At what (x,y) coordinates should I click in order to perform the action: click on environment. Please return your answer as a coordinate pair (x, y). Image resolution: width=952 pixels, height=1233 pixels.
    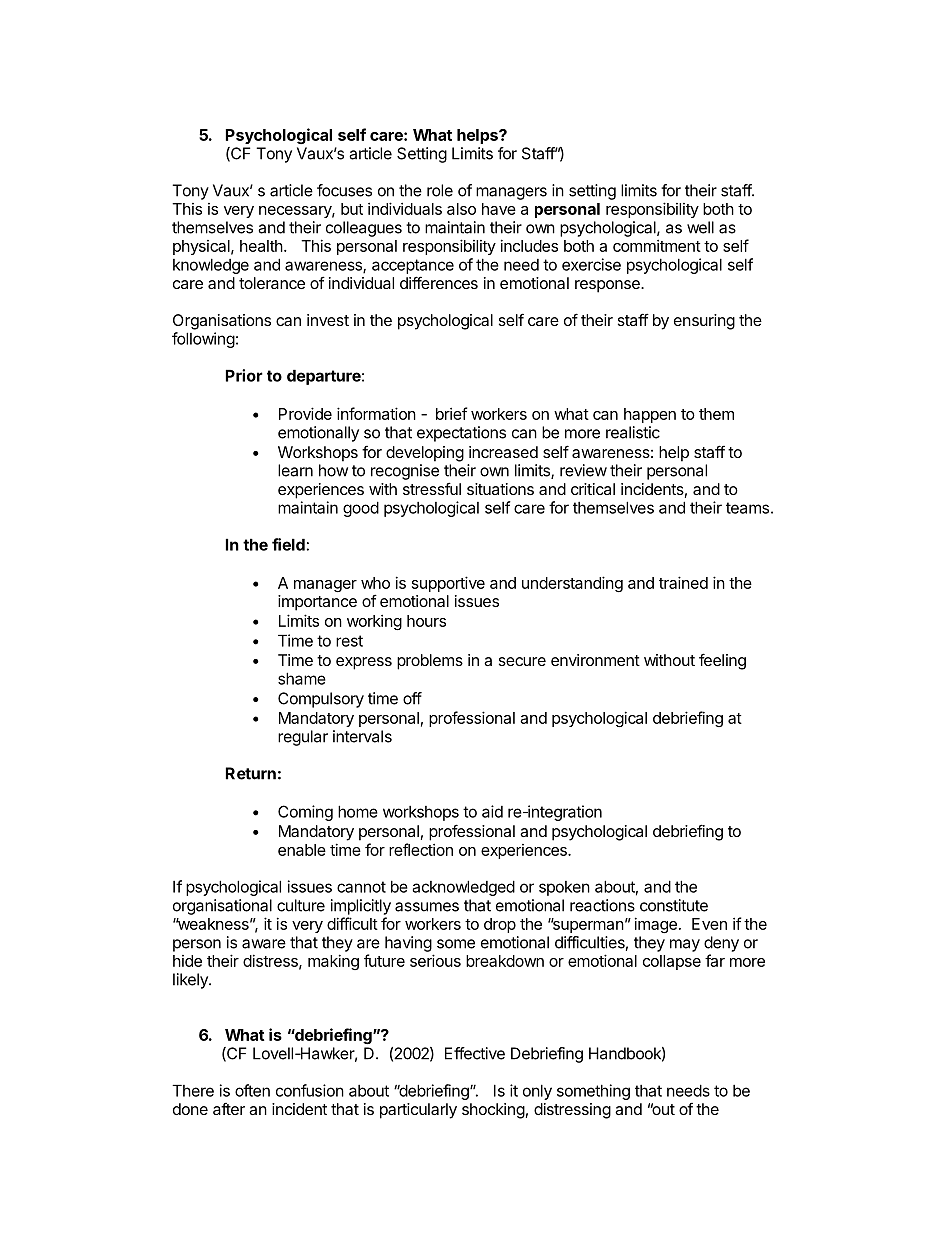
    Looking at the image, I should click on (595, 660).
